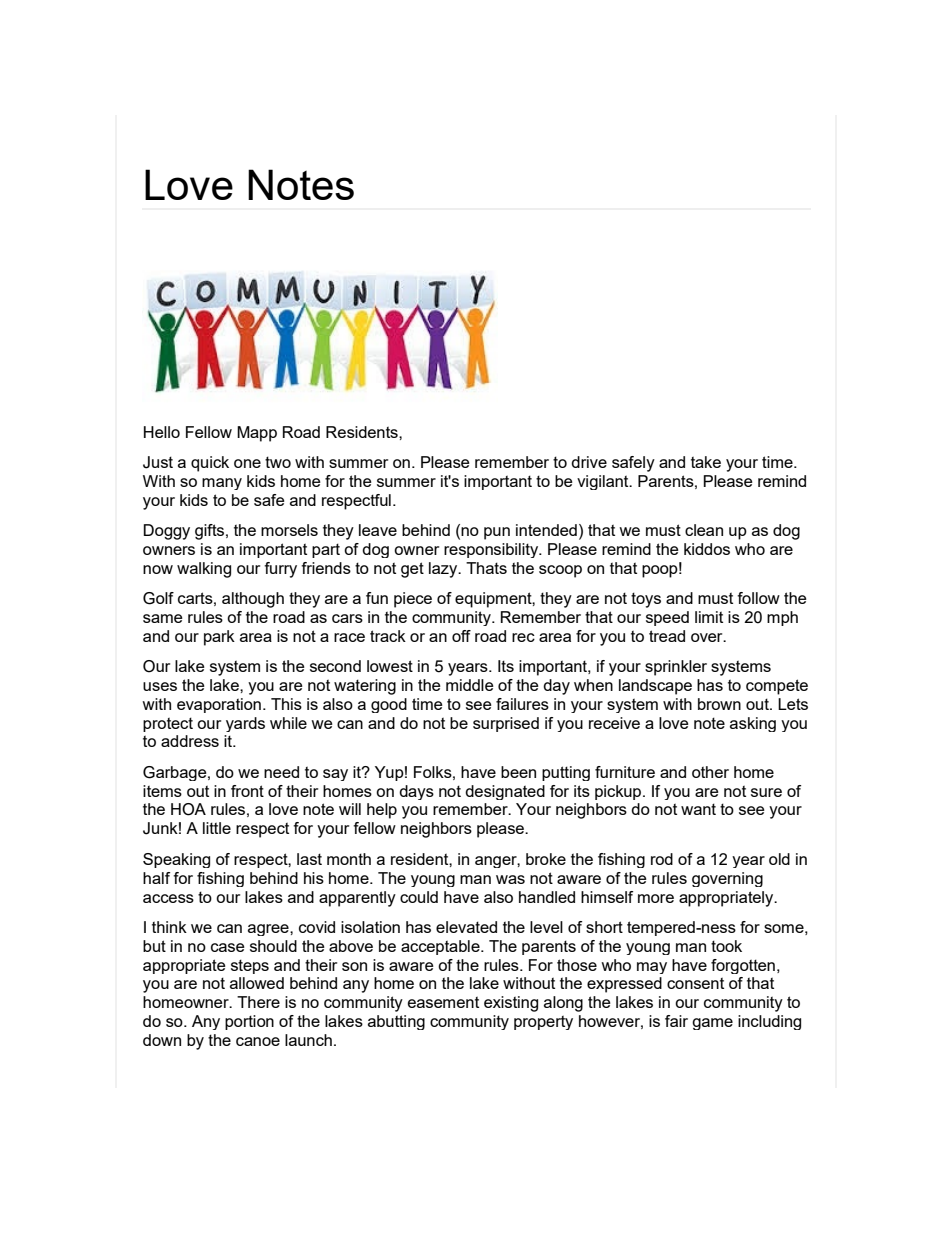 The height and width of the screenshot is (1233, 952). What do you see at coordinates (506, 724) in the screenshot?
I see `surprised` at bounding box center [506, 724].
